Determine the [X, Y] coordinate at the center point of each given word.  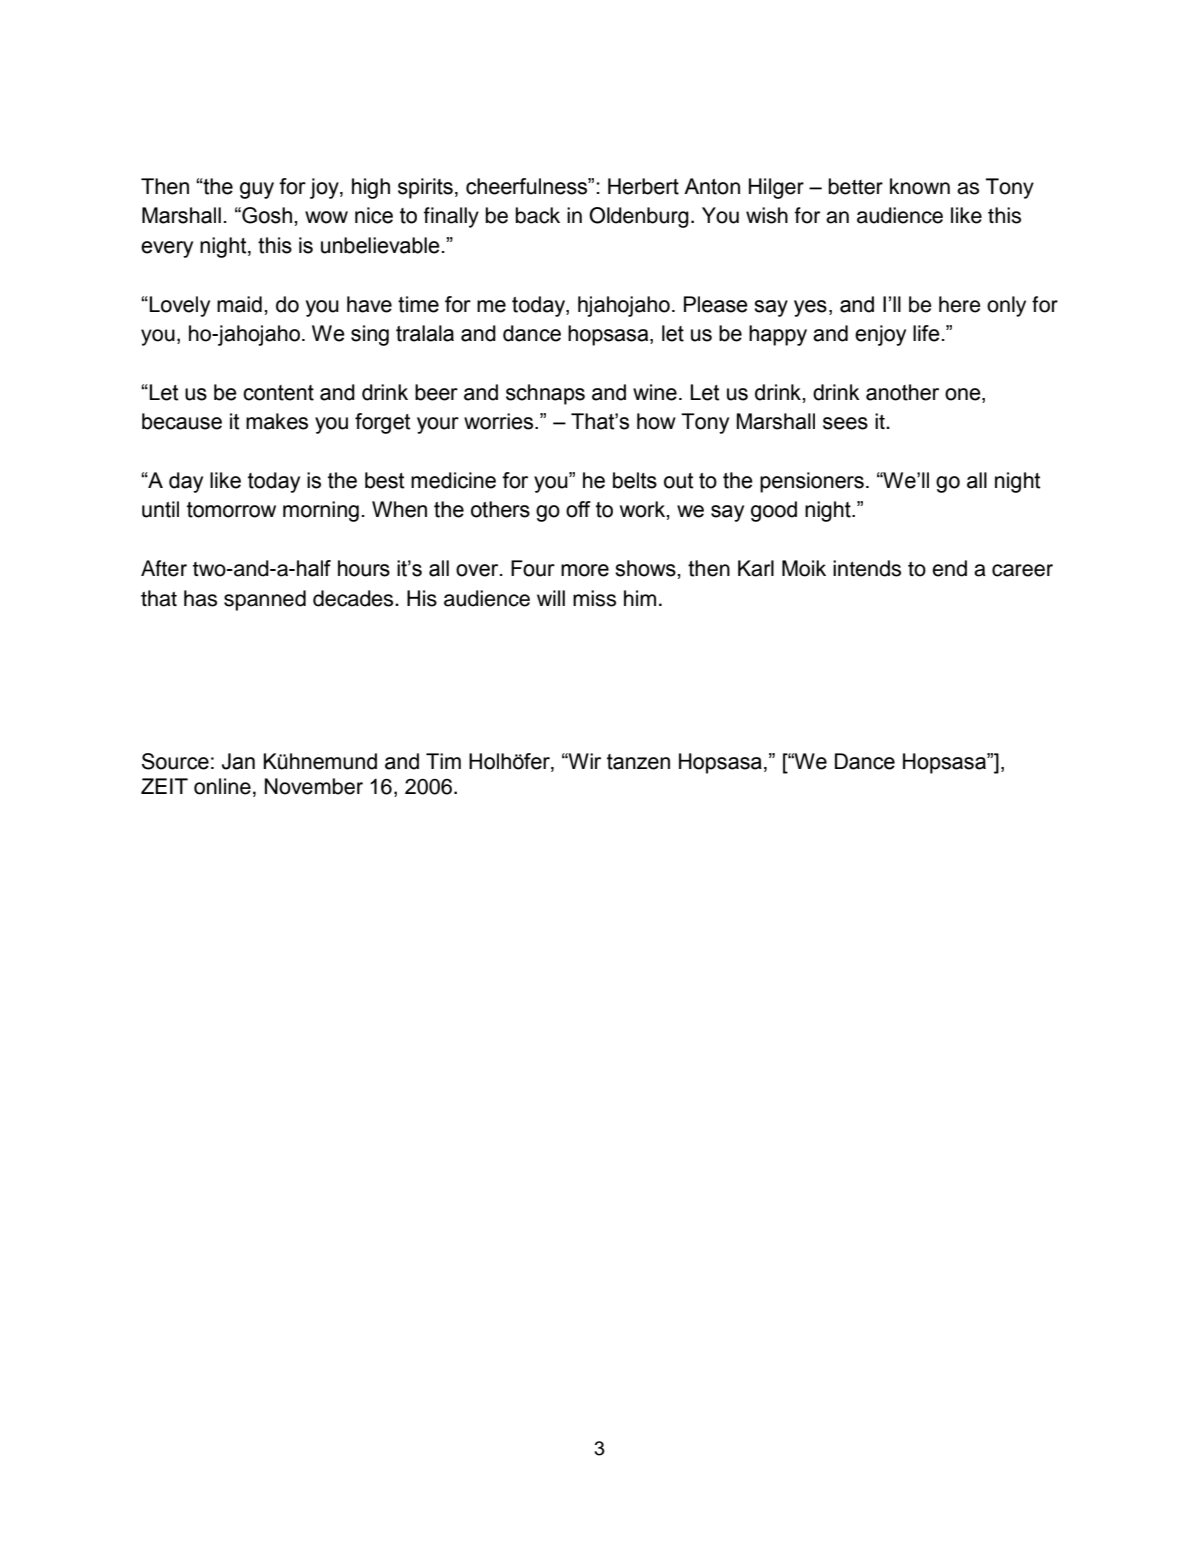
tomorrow [231, 510]
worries [500, 421]
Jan [238, 761]
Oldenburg [639, 217]
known [920, 186]
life [926, 333]
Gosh [266, 215]
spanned [265, 600]
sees [845, 423]
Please [716, 304]
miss [594, 598]
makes [277, 421]
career [1022, 570]
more [585, 570]
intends [867, 568]
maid [239, 304]
